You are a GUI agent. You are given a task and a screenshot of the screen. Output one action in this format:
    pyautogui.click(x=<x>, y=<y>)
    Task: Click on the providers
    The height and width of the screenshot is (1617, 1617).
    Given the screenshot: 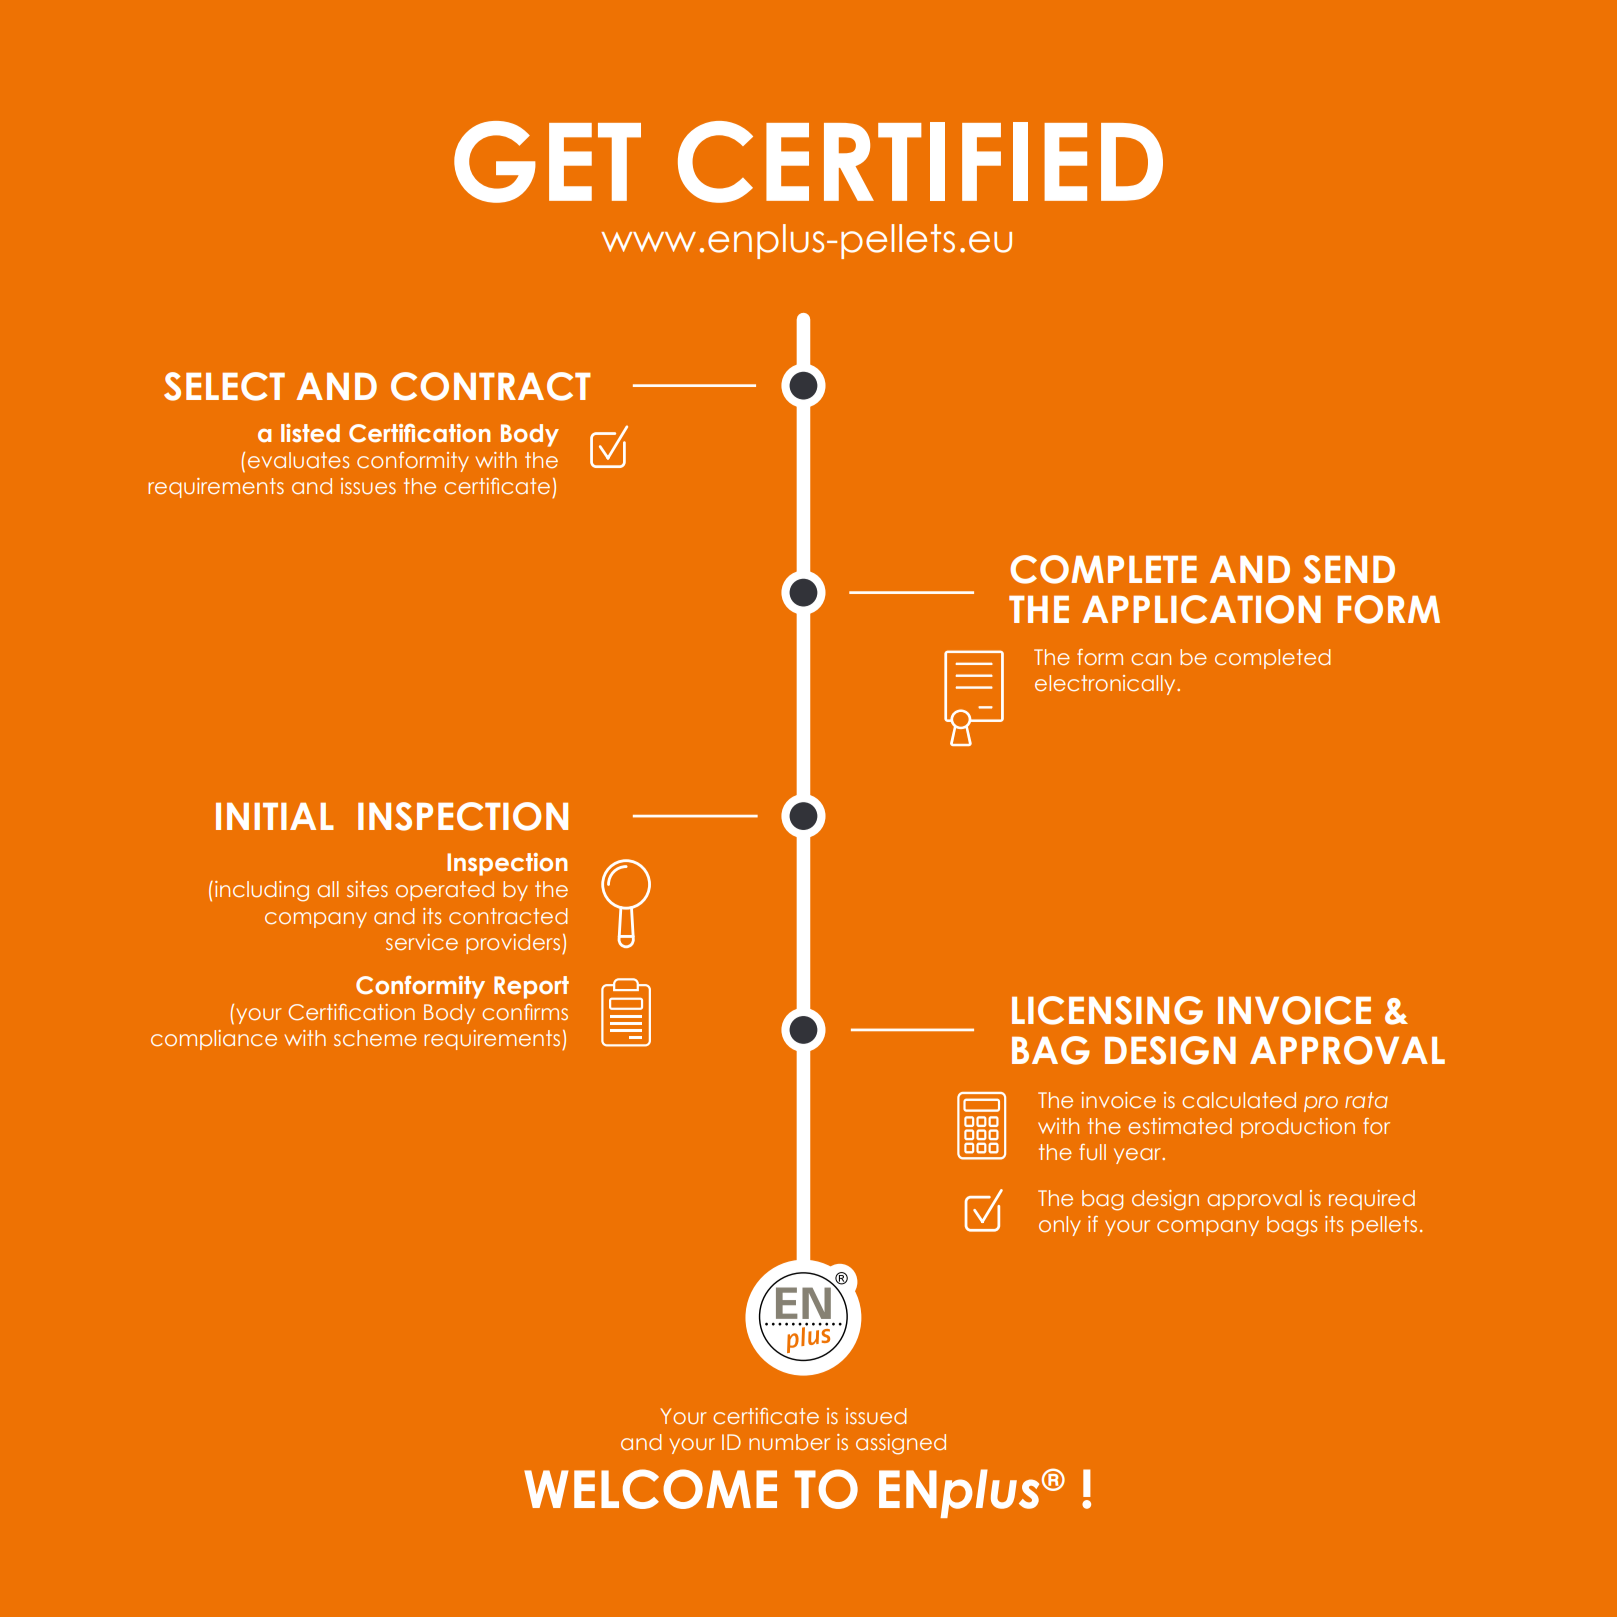 What is the action you would take?
    pyautogui.click(x=514, y=944)
